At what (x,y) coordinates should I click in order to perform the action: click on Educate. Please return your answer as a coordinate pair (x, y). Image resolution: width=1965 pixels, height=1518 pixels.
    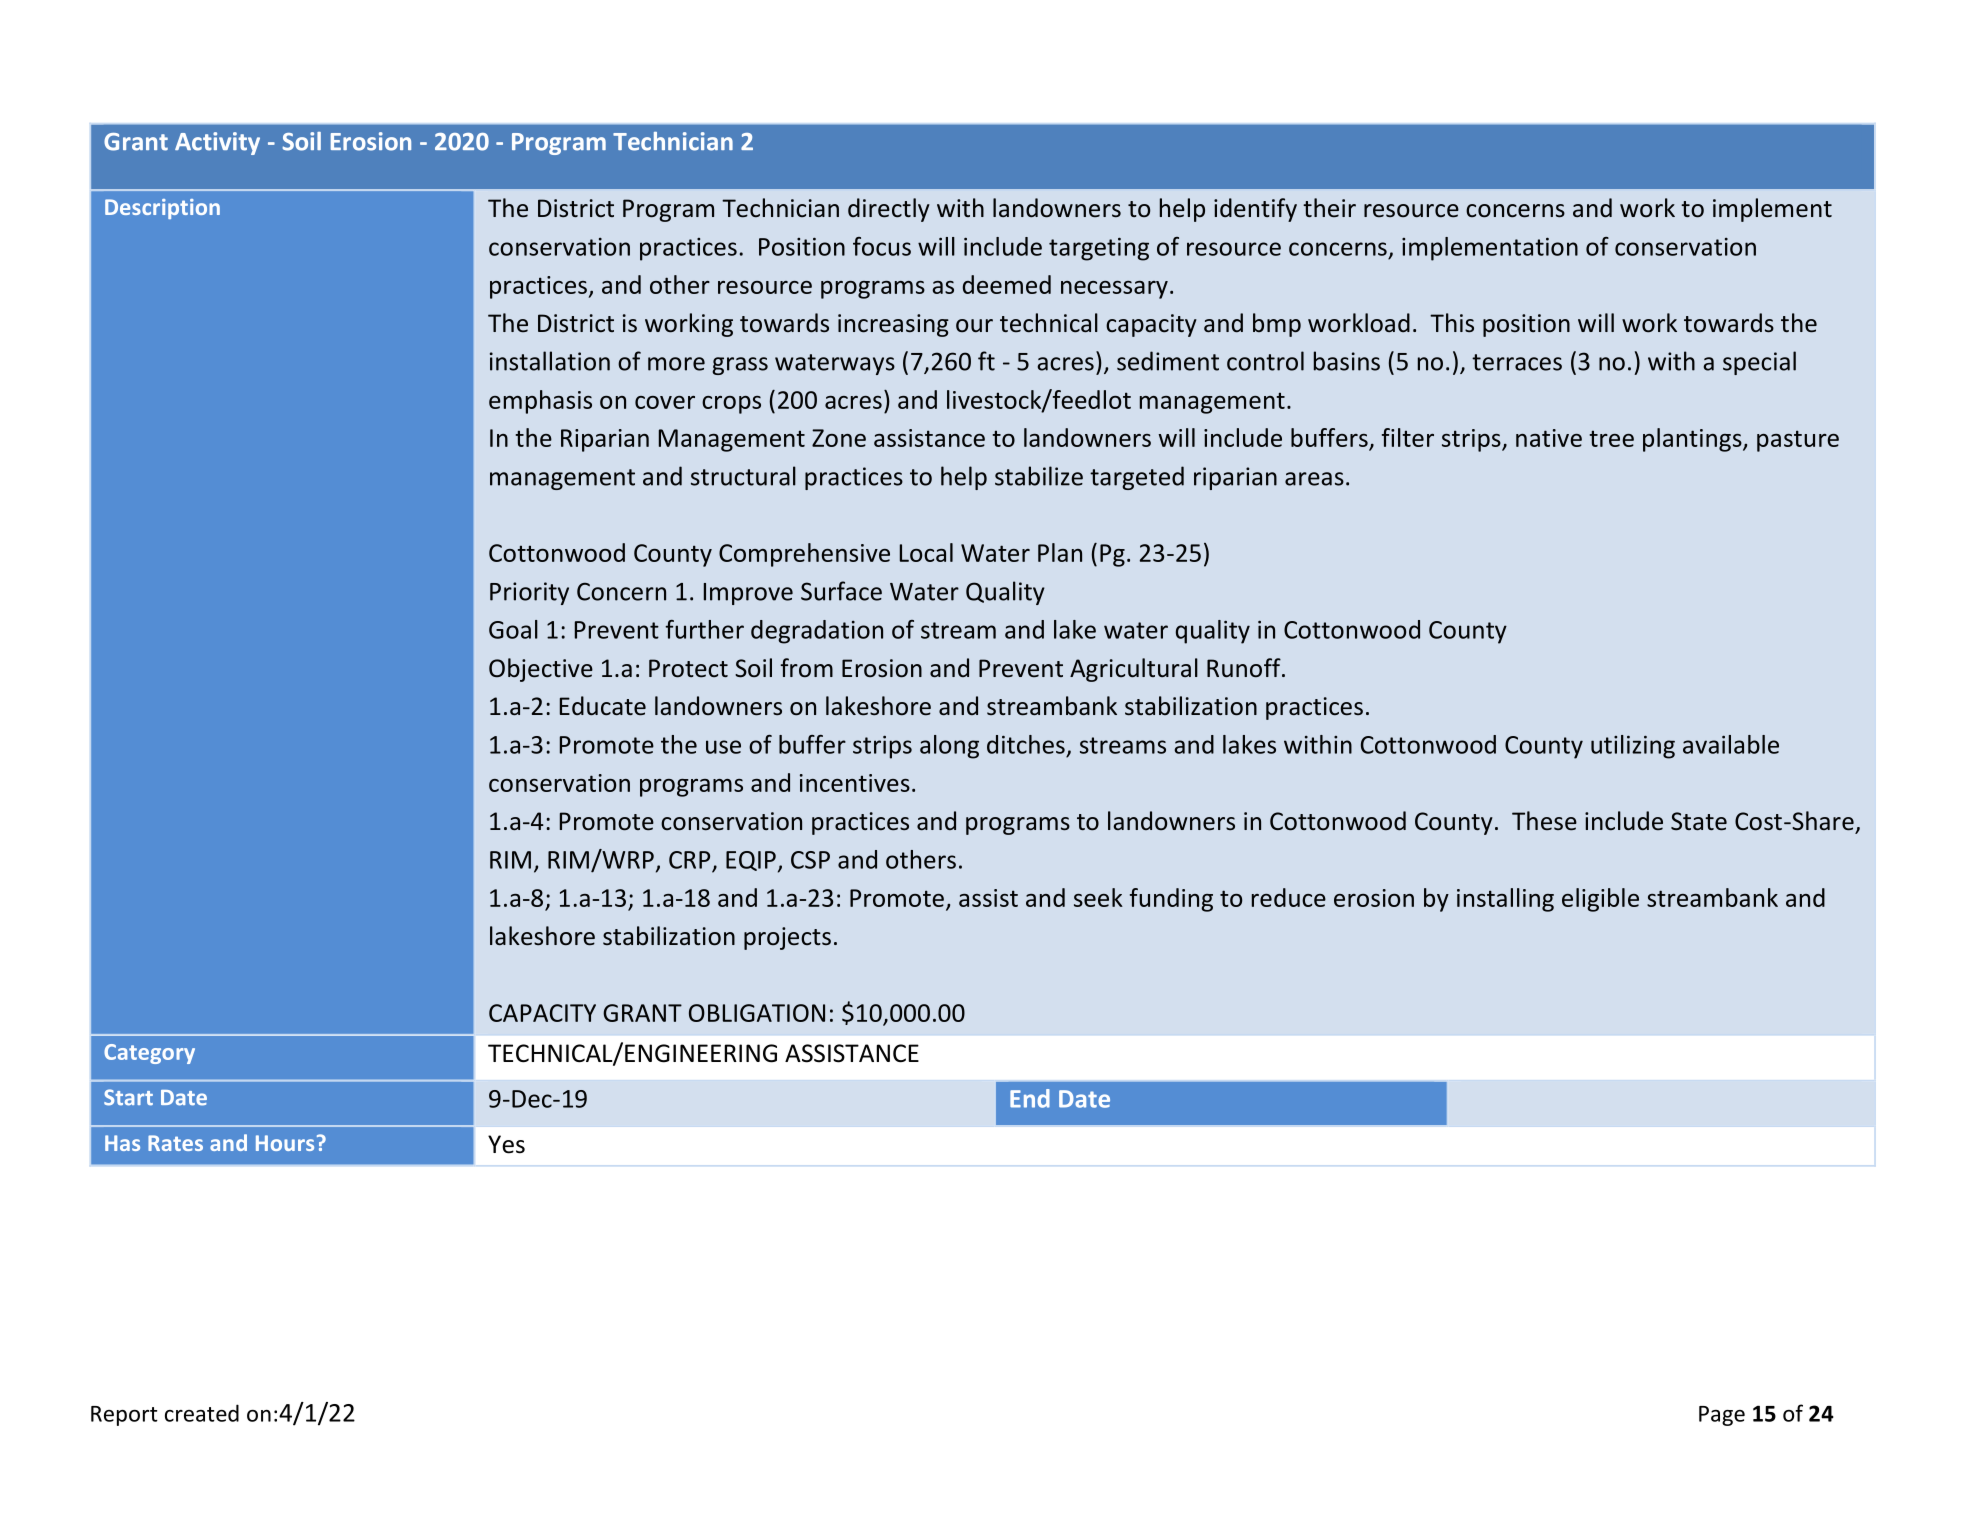
    Looking at the image, I should click on (603, 706).
